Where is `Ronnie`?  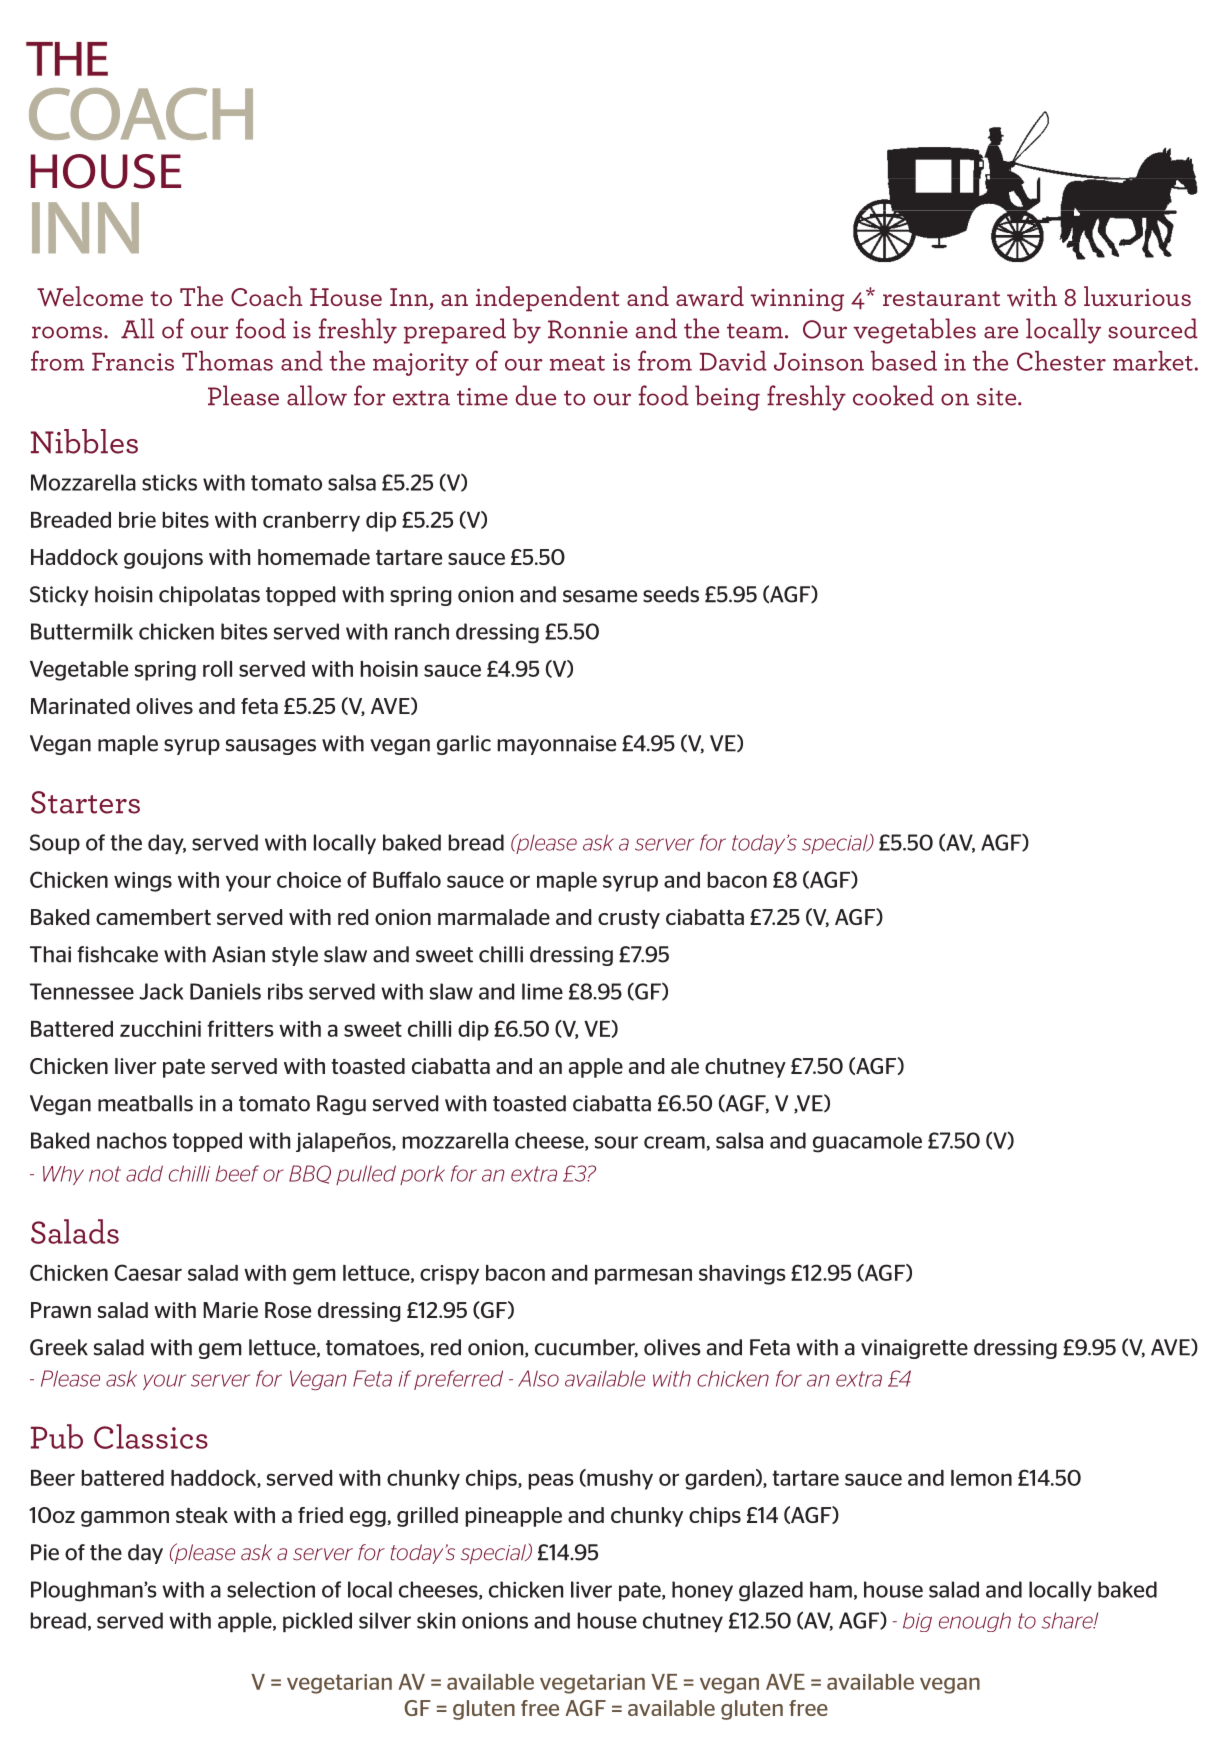
Ronnie is located at coordinates (588, 329).
